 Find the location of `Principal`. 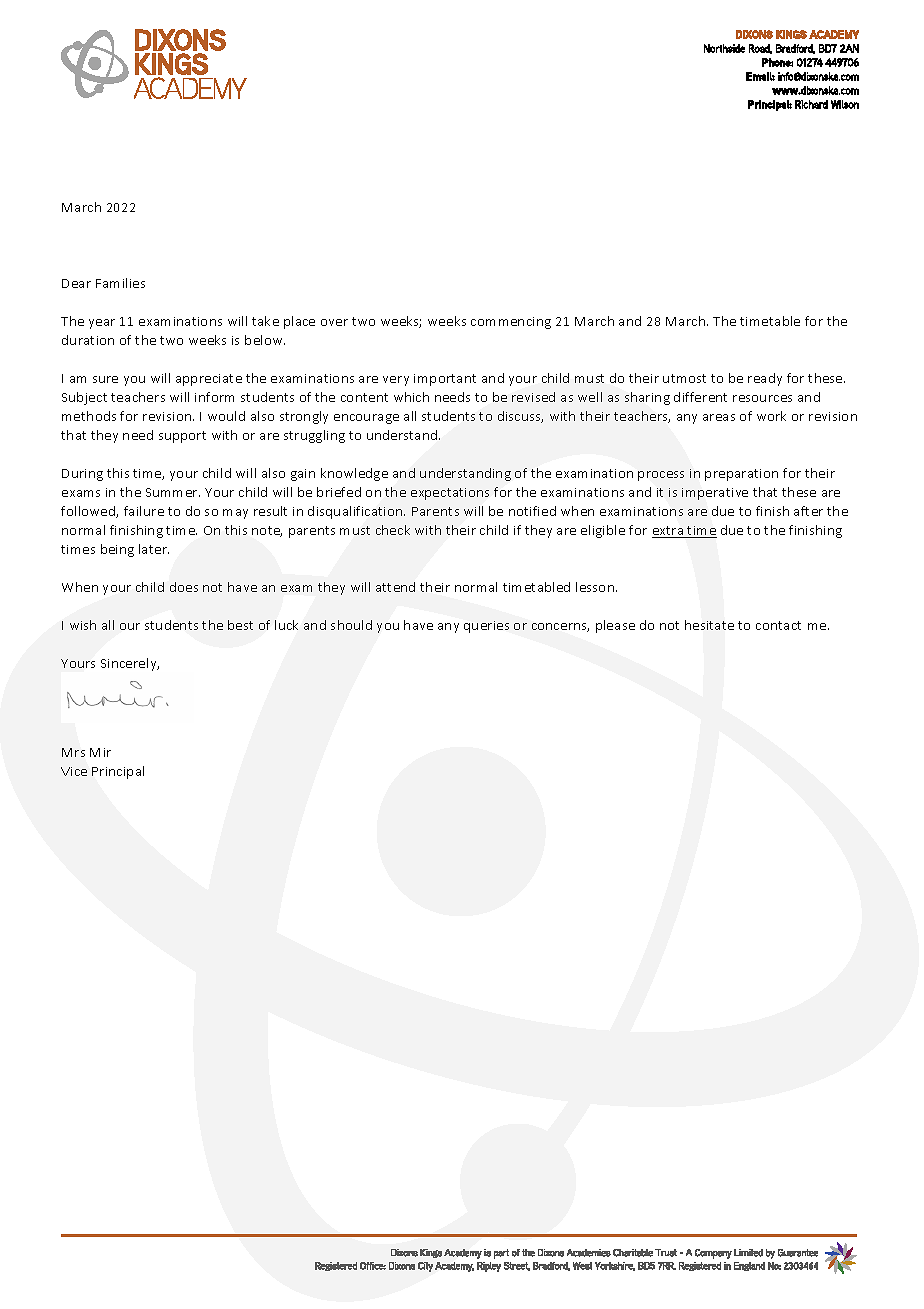

Principal is located at coordinates (118, 772).
